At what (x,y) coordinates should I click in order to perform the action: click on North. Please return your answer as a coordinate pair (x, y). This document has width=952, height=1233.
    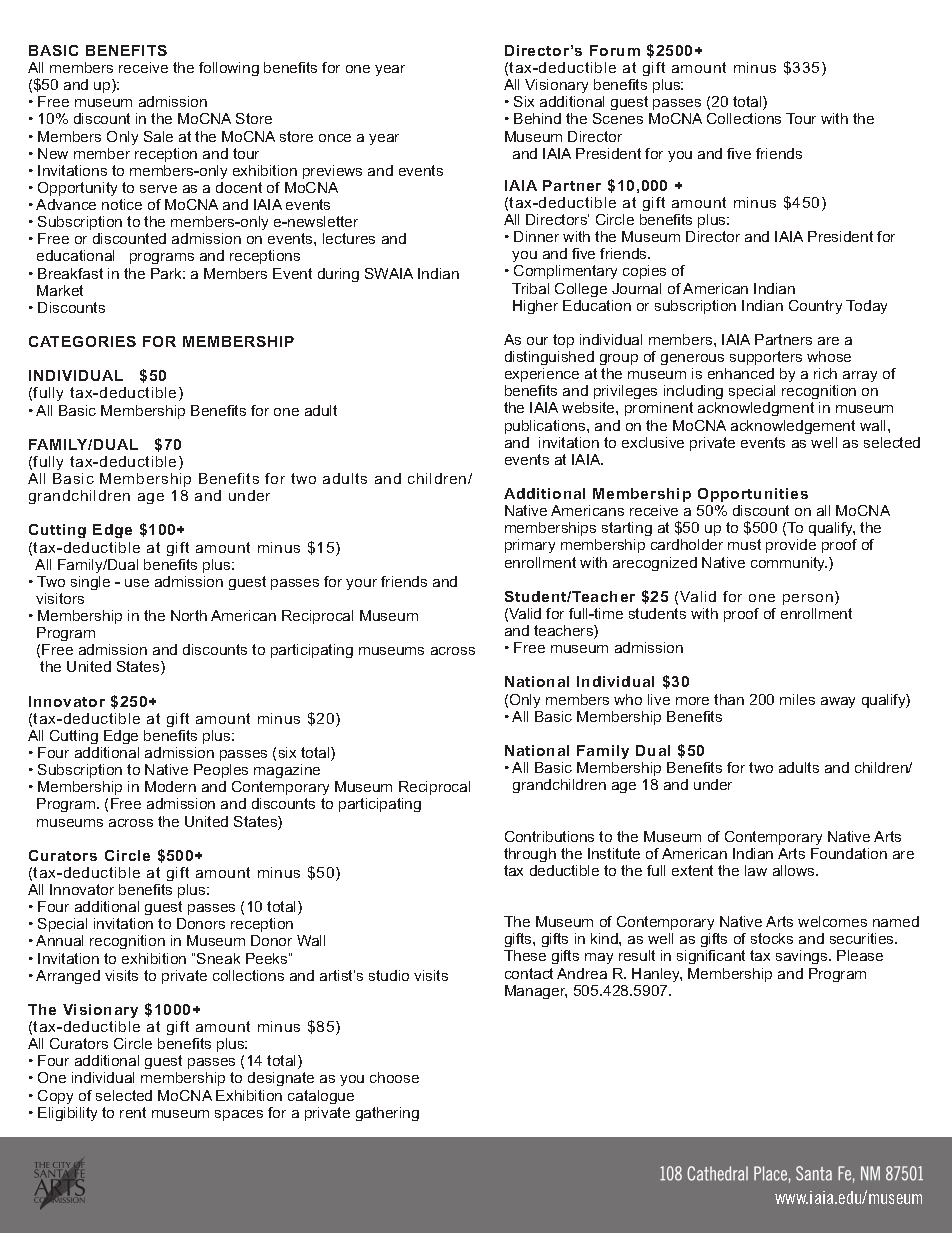
    Looking at the image, I should click on (189, 615).
